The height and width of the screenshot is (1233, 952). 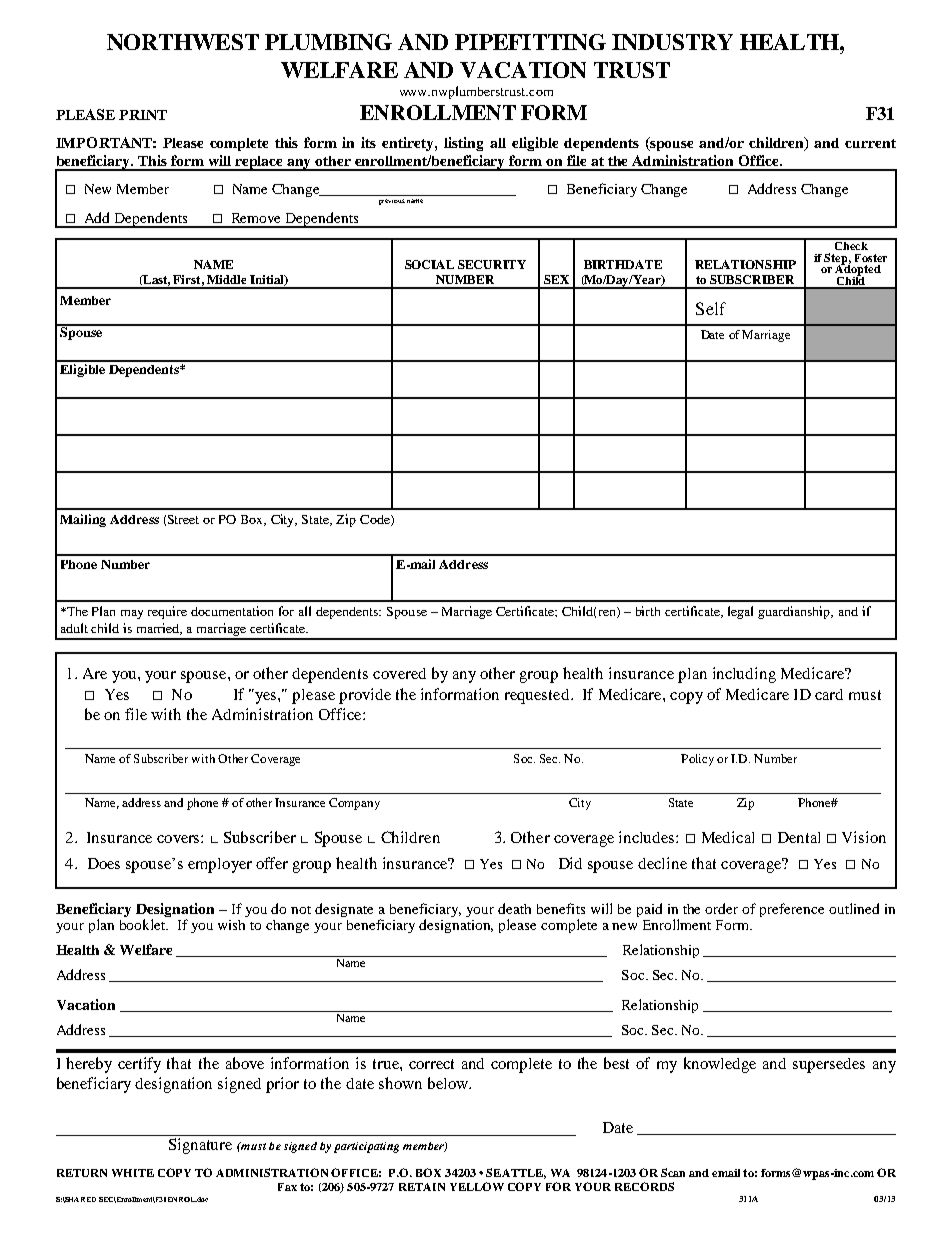 What do you see at coordinates (399, 673) in the screenshot?
I see `covered` at bounding box center [399, 673].
